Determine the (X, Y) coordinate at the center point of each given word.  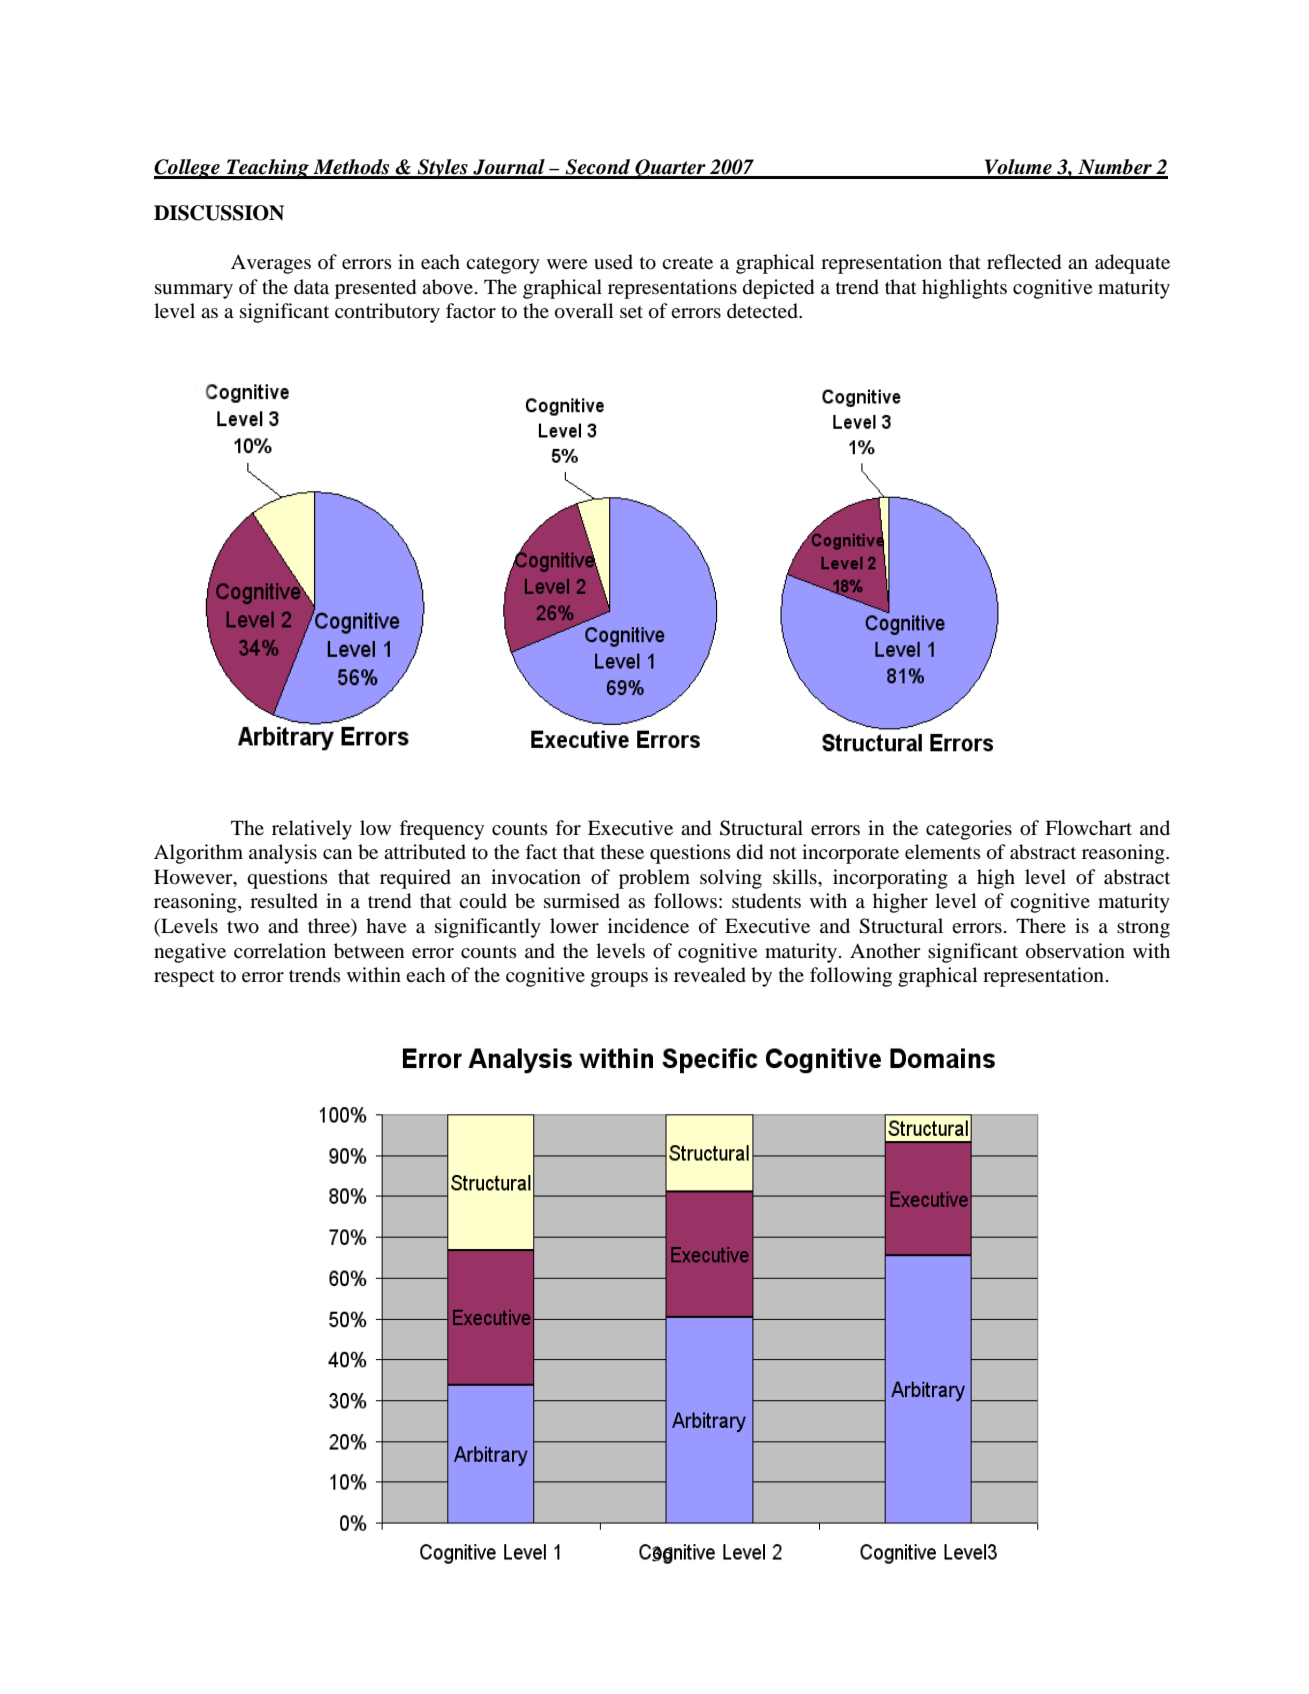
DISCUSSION (219, 213)
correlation (280, 951)
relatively (312, 830)
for (568, 828)
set (631, 312)
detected (763, 311)
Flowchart (1088, 828)
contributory (387, 313)
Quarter (670, 169)
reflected (1024, 262)
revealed (710, 975)
